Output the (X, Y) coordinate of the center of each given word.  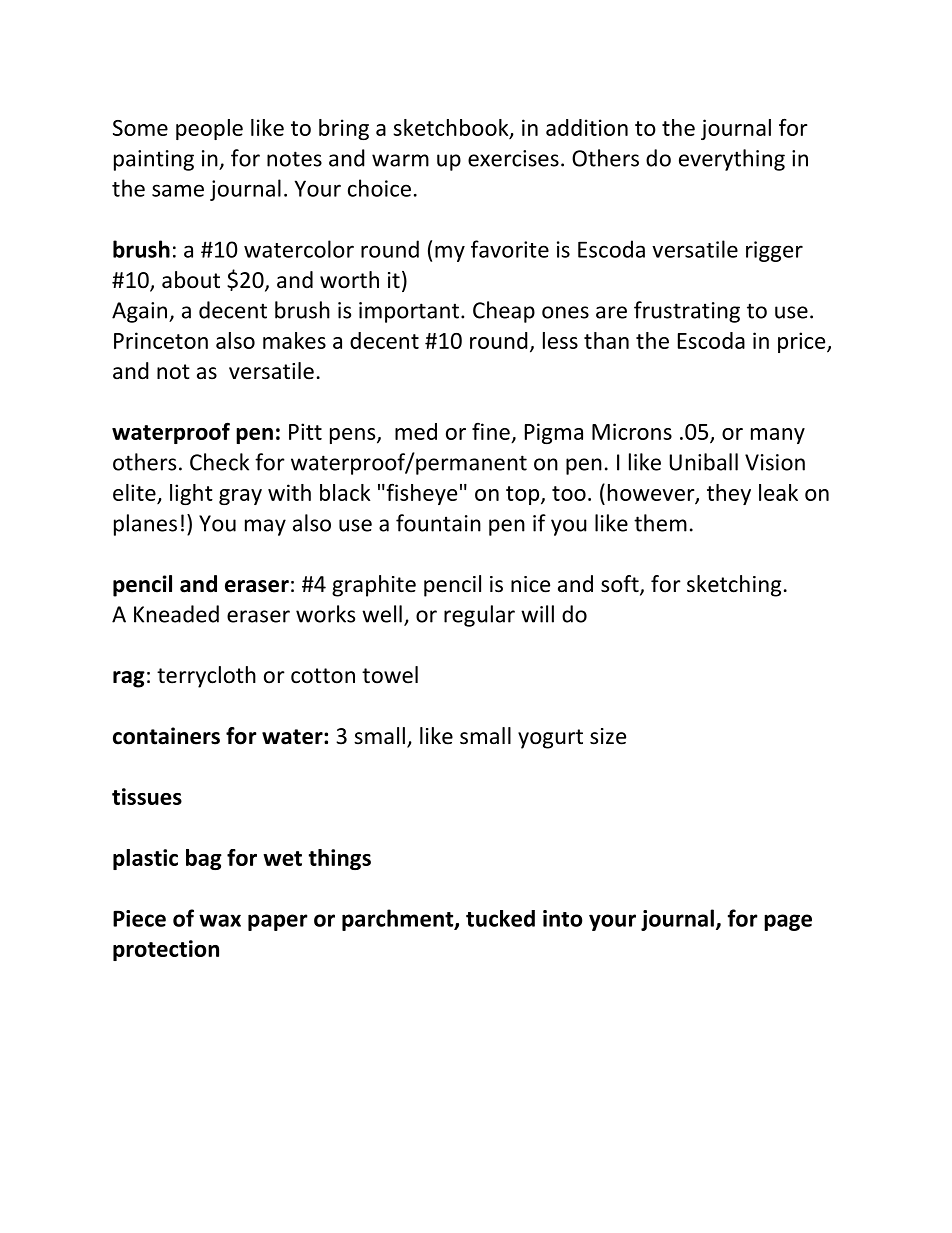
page (788, 922)
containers (166, 736)
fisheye (420, 494)
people (209, 129)
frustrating (687, 312)
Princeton (161, 340)
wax (220, 920)
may (265, 527)
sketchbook (452, 128)
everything (732, 160)
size (608, 736)
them (660, 523)
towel (390, 675)
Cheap (504, 312)
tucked (500, 918)
